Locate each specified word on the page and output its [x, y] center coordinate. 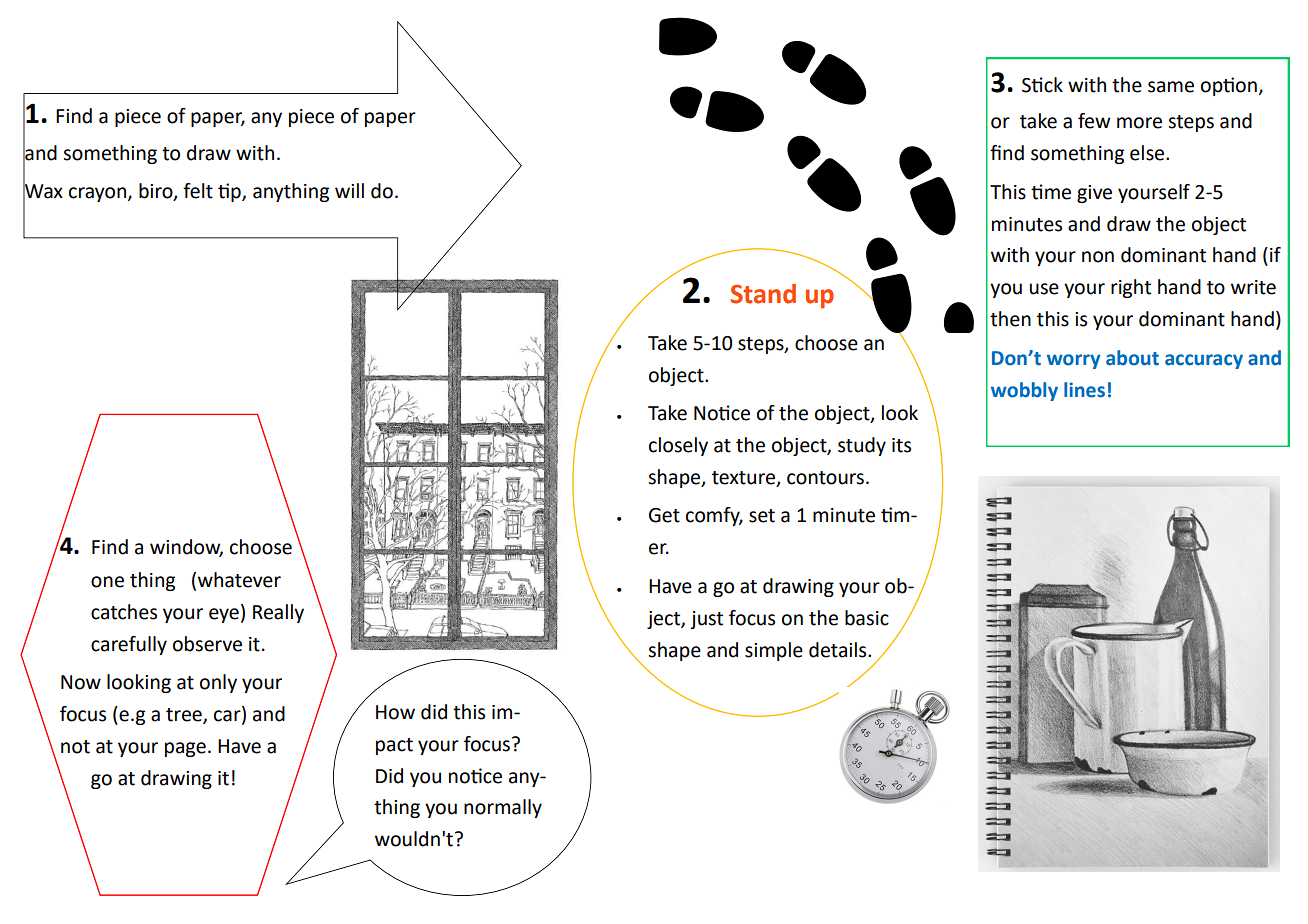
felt [198, 191]
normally [503, 808]
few [1094, 121]
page [185, 749]
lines [1084, 390]
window [186, 548]
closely [678, 446]
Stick [1042, 85]
